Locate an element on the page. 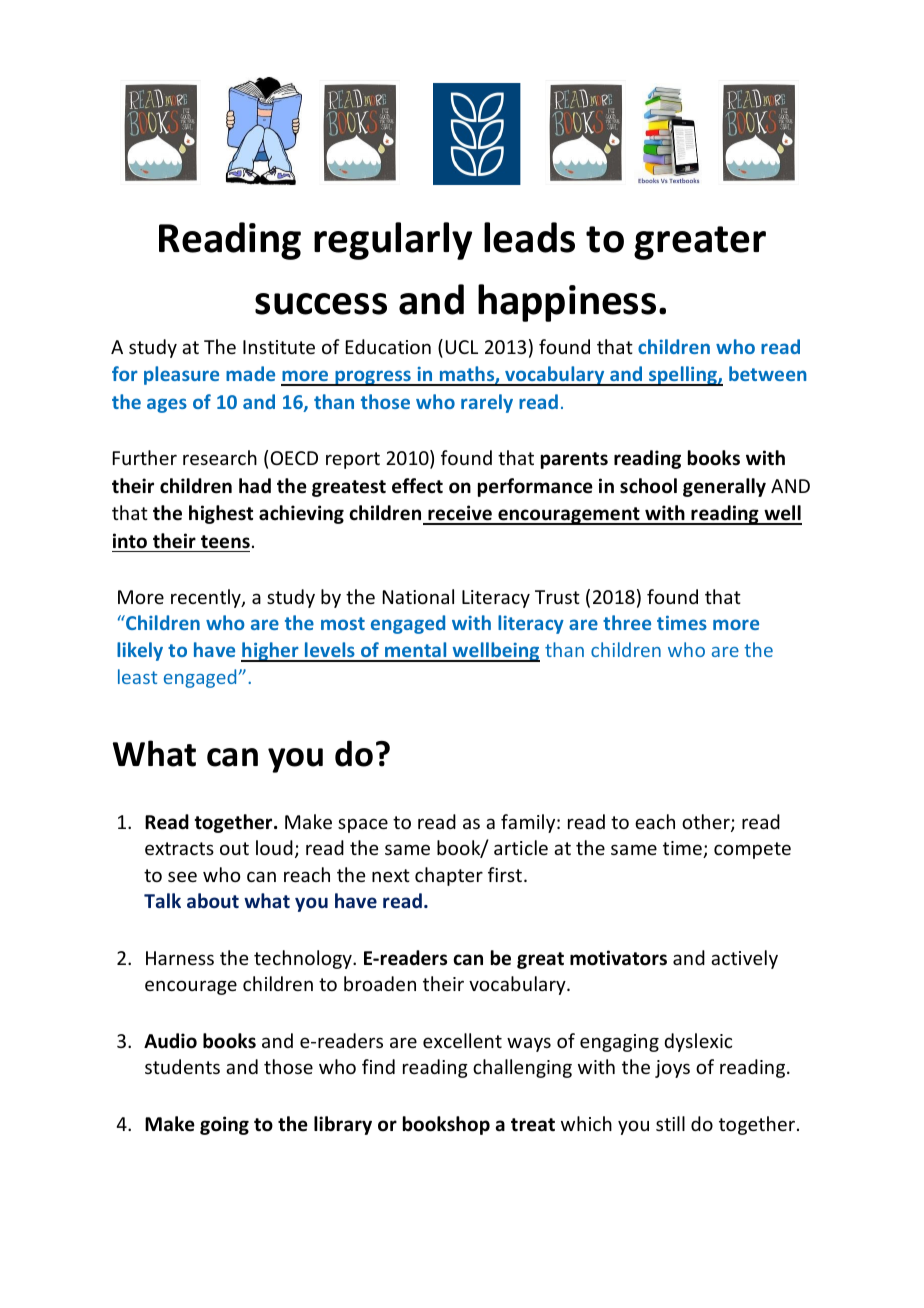 Image resolution: width=924 pixels, height=1308 pixels. generally is located at coordinates (724, 487).
